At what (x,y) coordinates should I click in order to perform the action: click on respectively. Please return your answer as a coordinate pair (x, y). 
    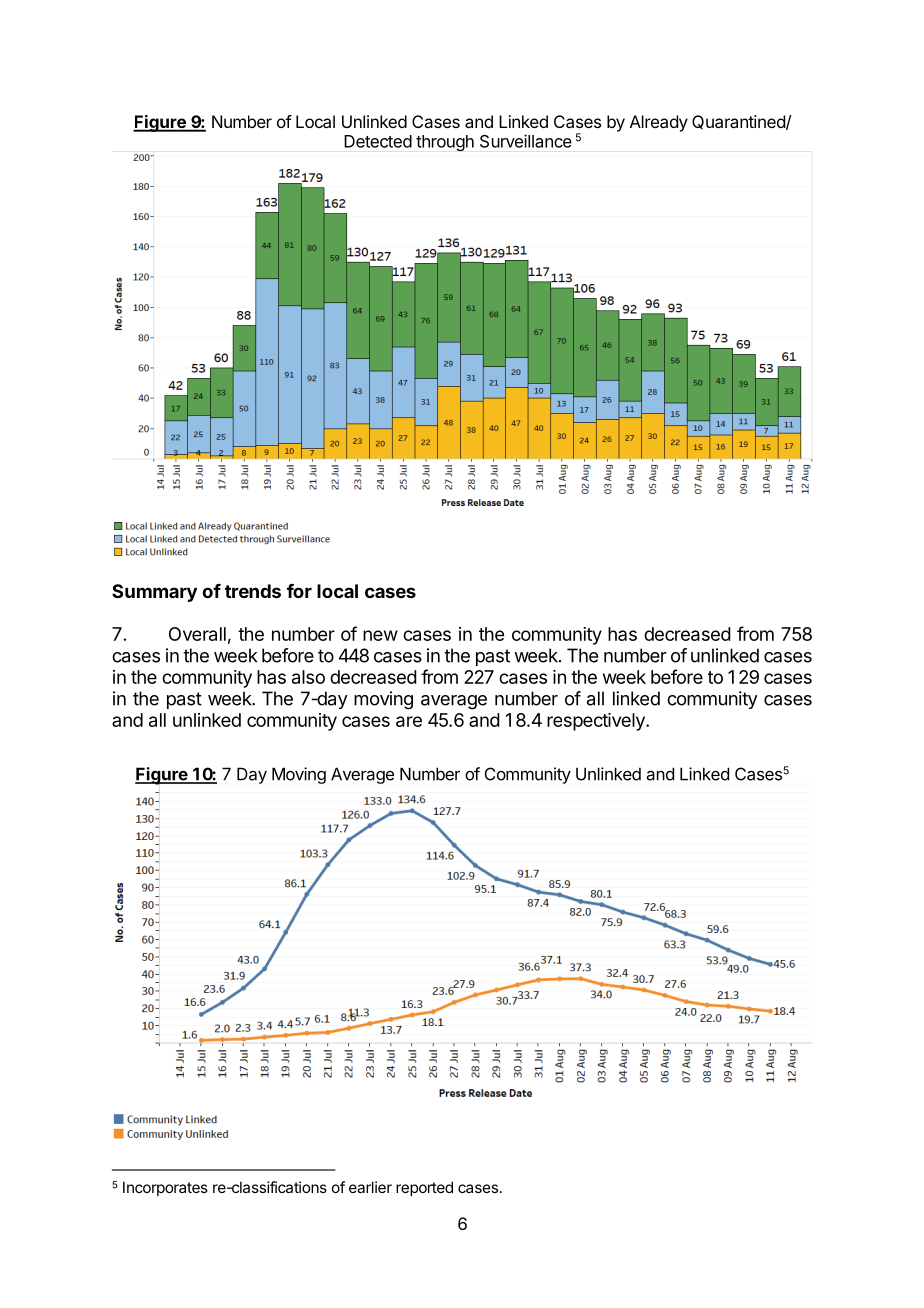
    Looking at the image, I should click on (597, 722).
